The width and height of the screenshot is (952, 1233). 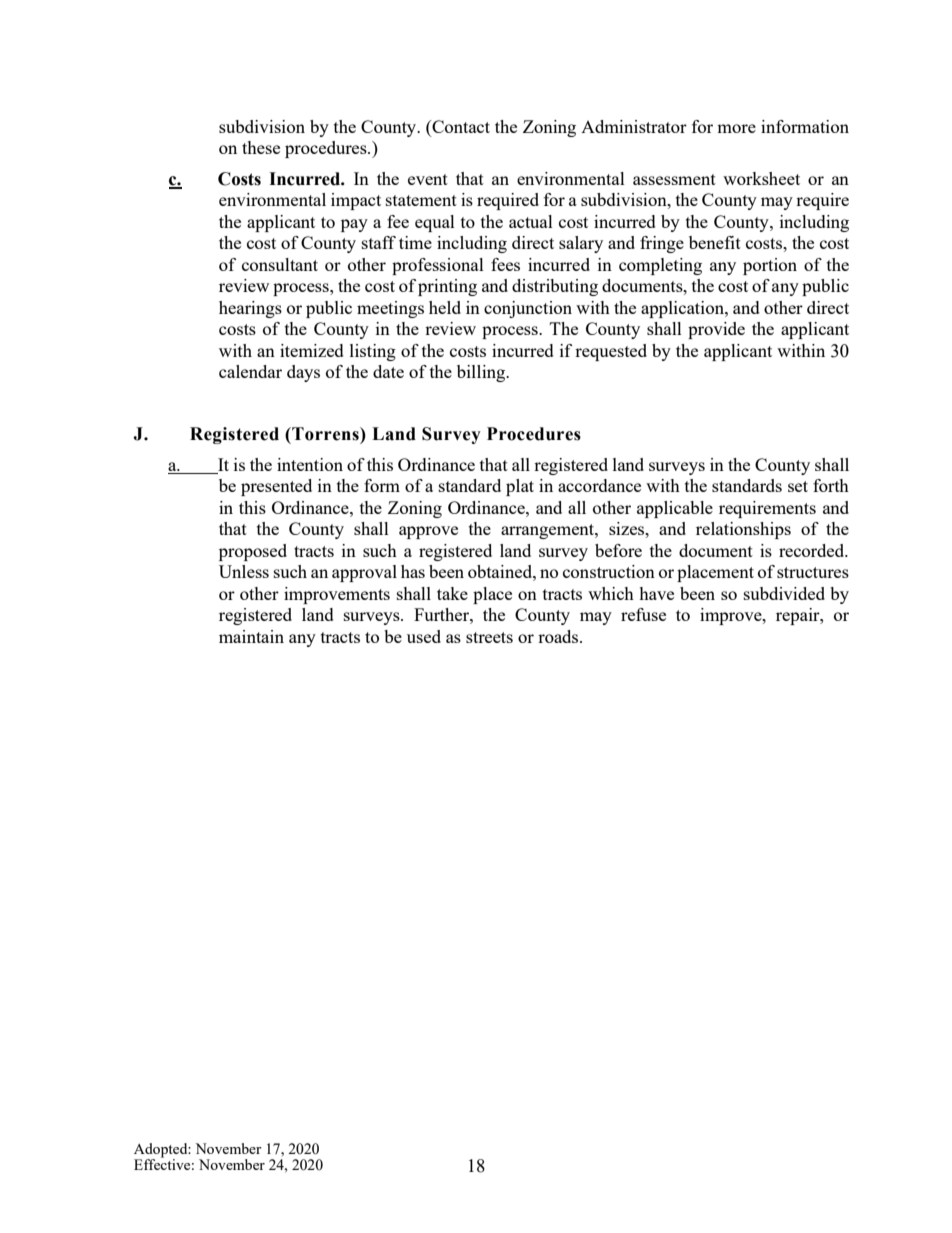 What do you see at coordinates (251, 636) in the screenshot?
I see `maintain` at bounding box center [251, 636].
